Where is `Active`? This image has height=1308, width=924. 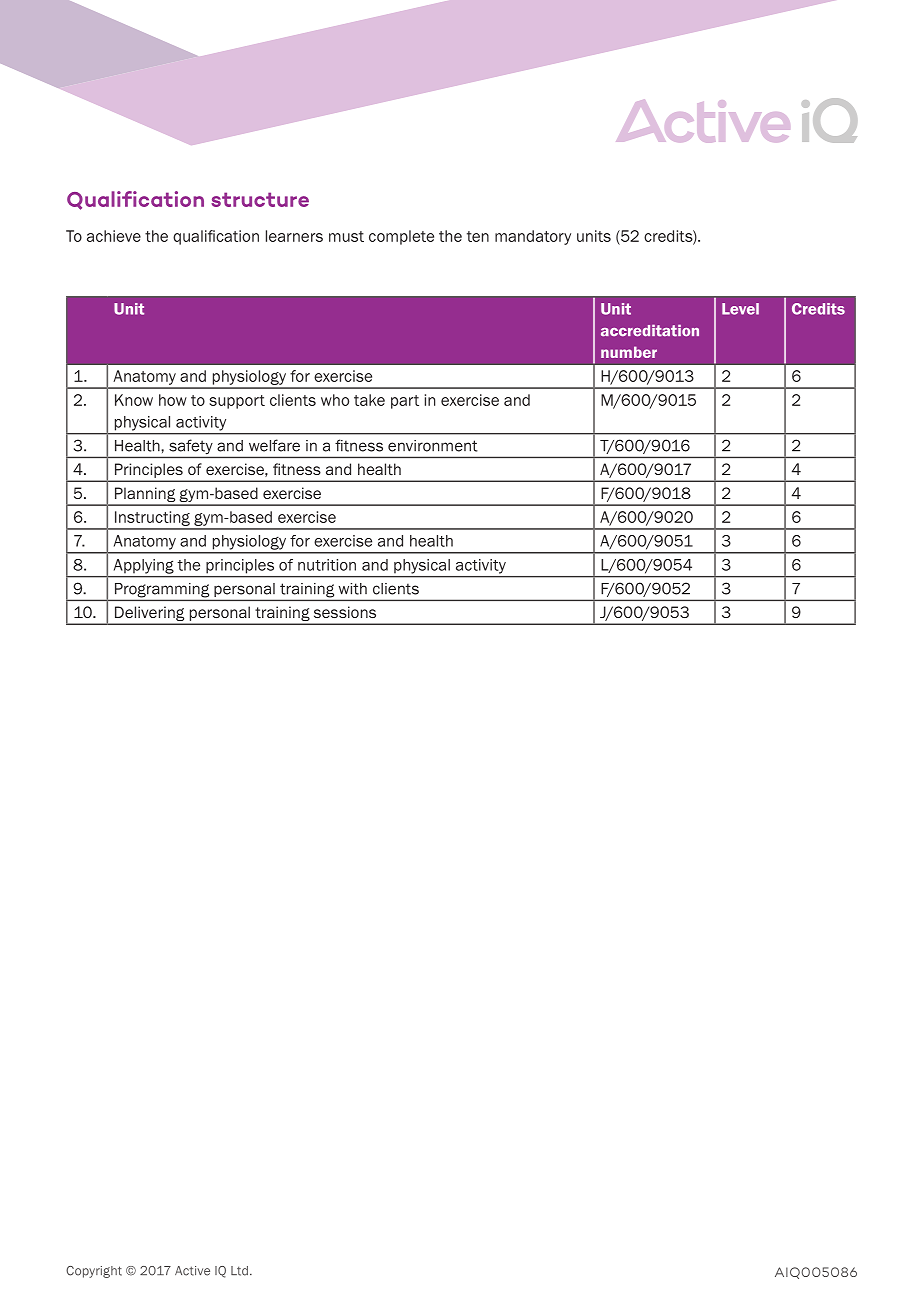 Active is located at coordinates (192, 1271).
